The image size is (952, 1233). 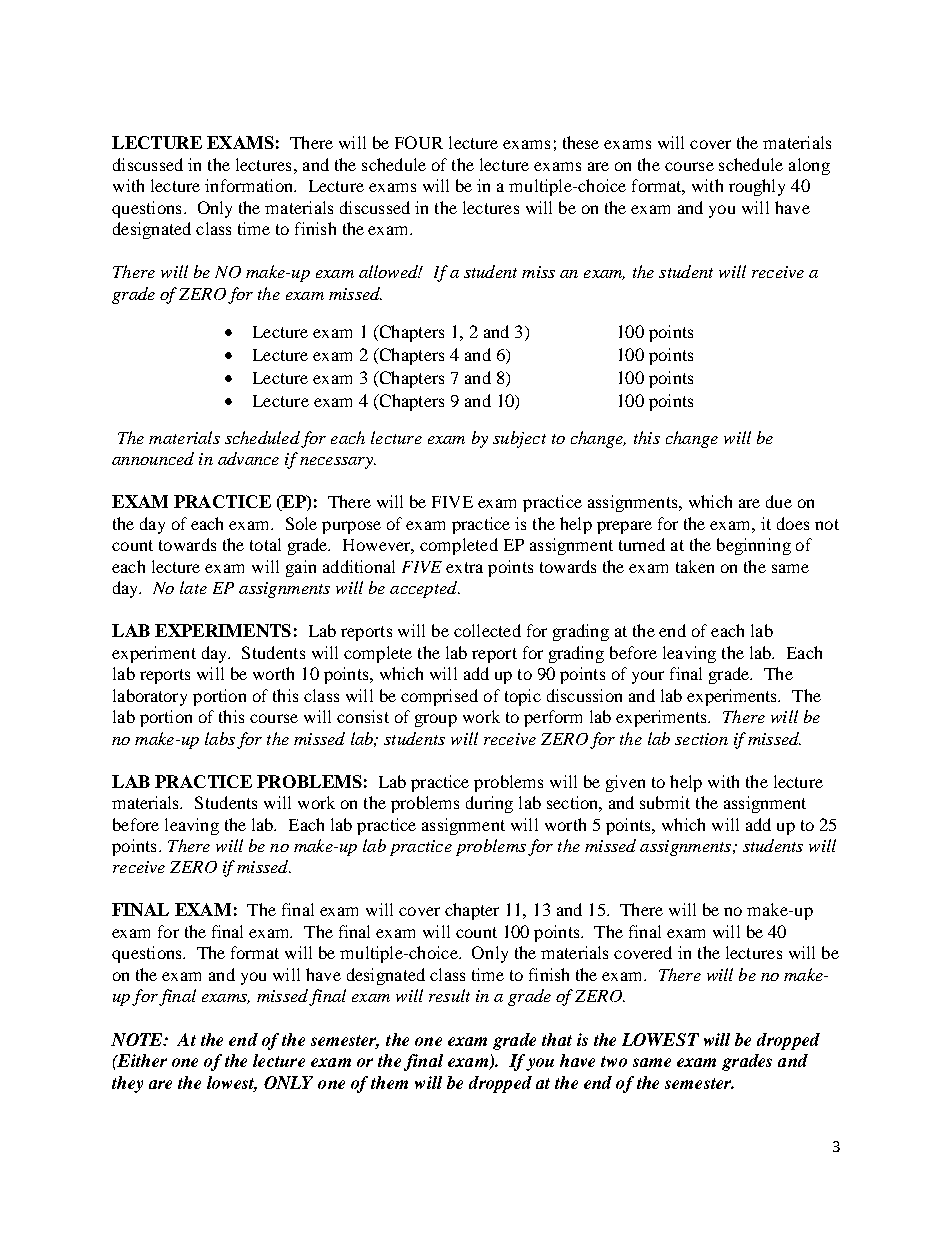 I want to click on these, so click(x=581, y=142).
